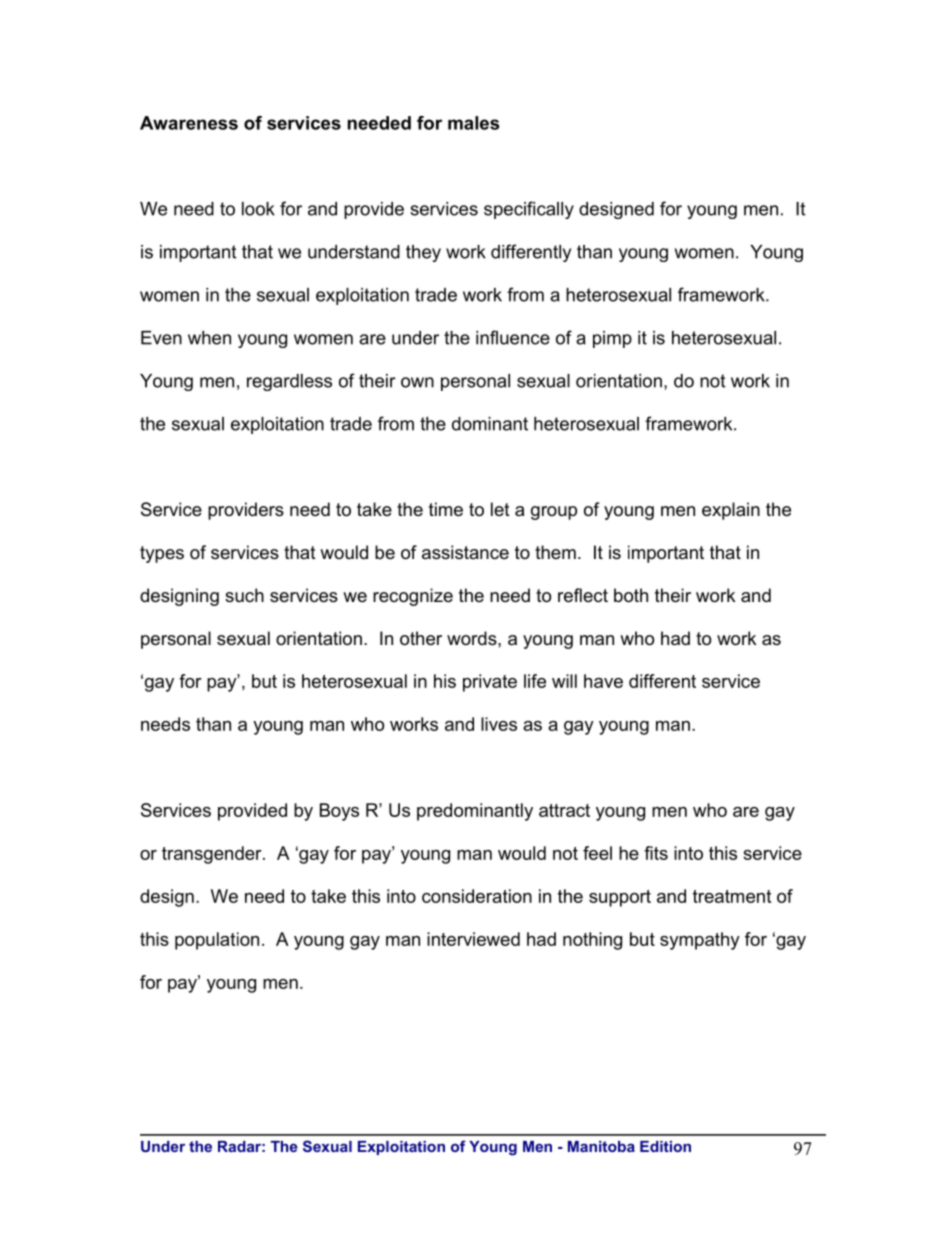 Image resolution: width=952 pixels, height=1233 pixels. I want to click on males, so click(474, 123).
